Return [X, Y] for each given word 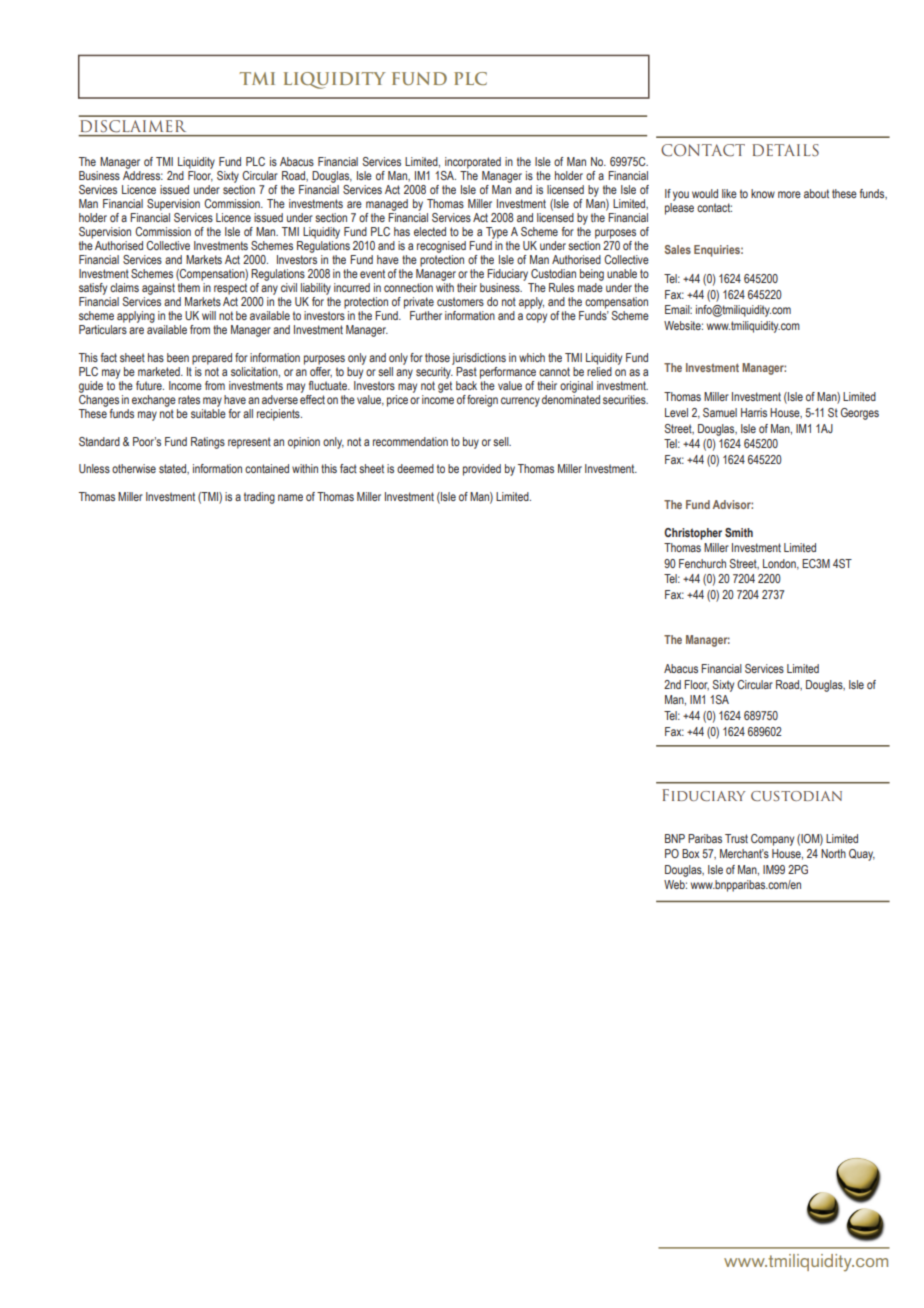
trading [259, 498]
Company [772, 840]
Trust [736, 838]
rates [189, 399]
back [466, 385]
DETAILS [785, 150]
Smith [739, 532]
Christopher [693, 534]
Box [690, 853]
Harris [754, 412]
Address [143, 174]
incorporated [473, 163]
